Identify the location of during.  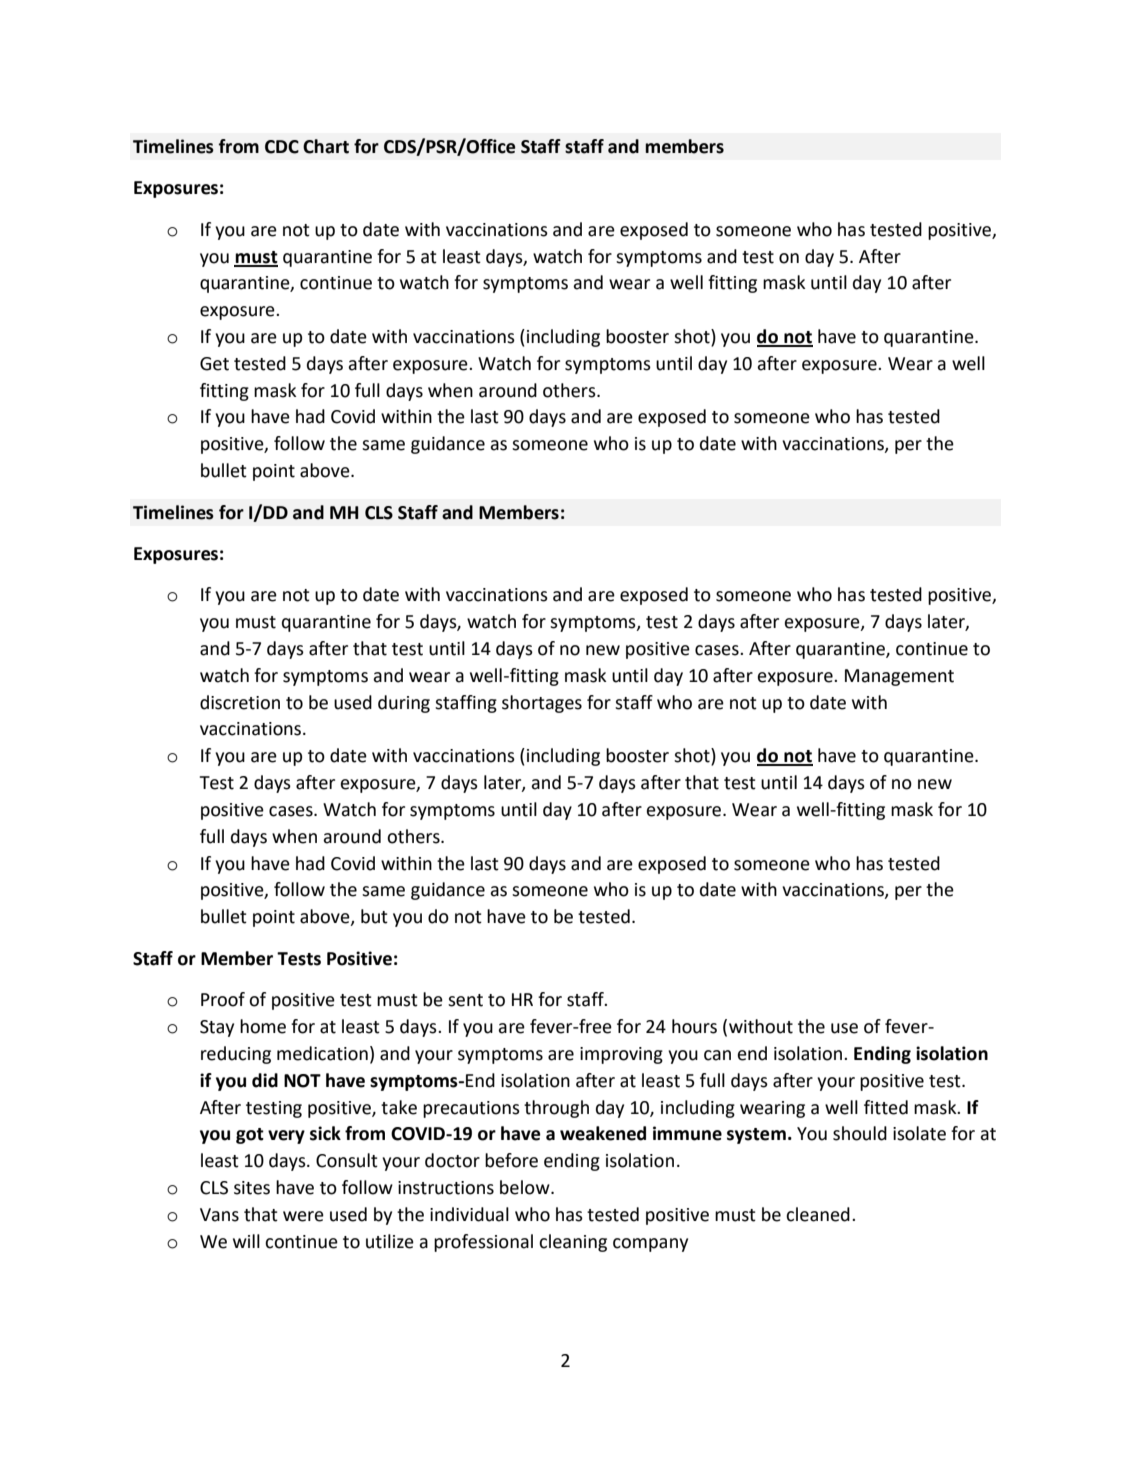
(404, 704).
